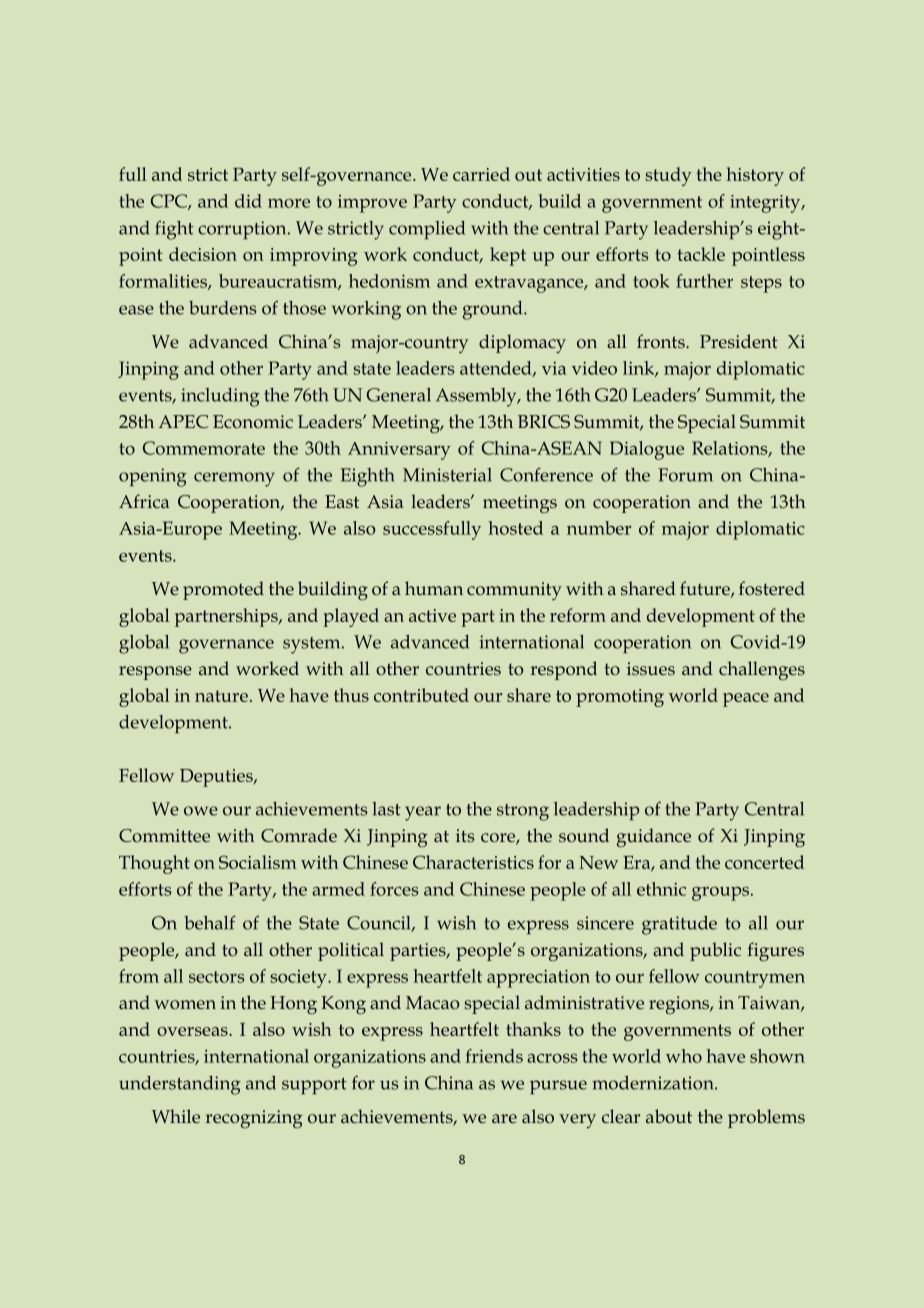 The image size is (924, 1308). Describe the element at coordinates (494, 1056) in the document. I see `friends` at that location.
